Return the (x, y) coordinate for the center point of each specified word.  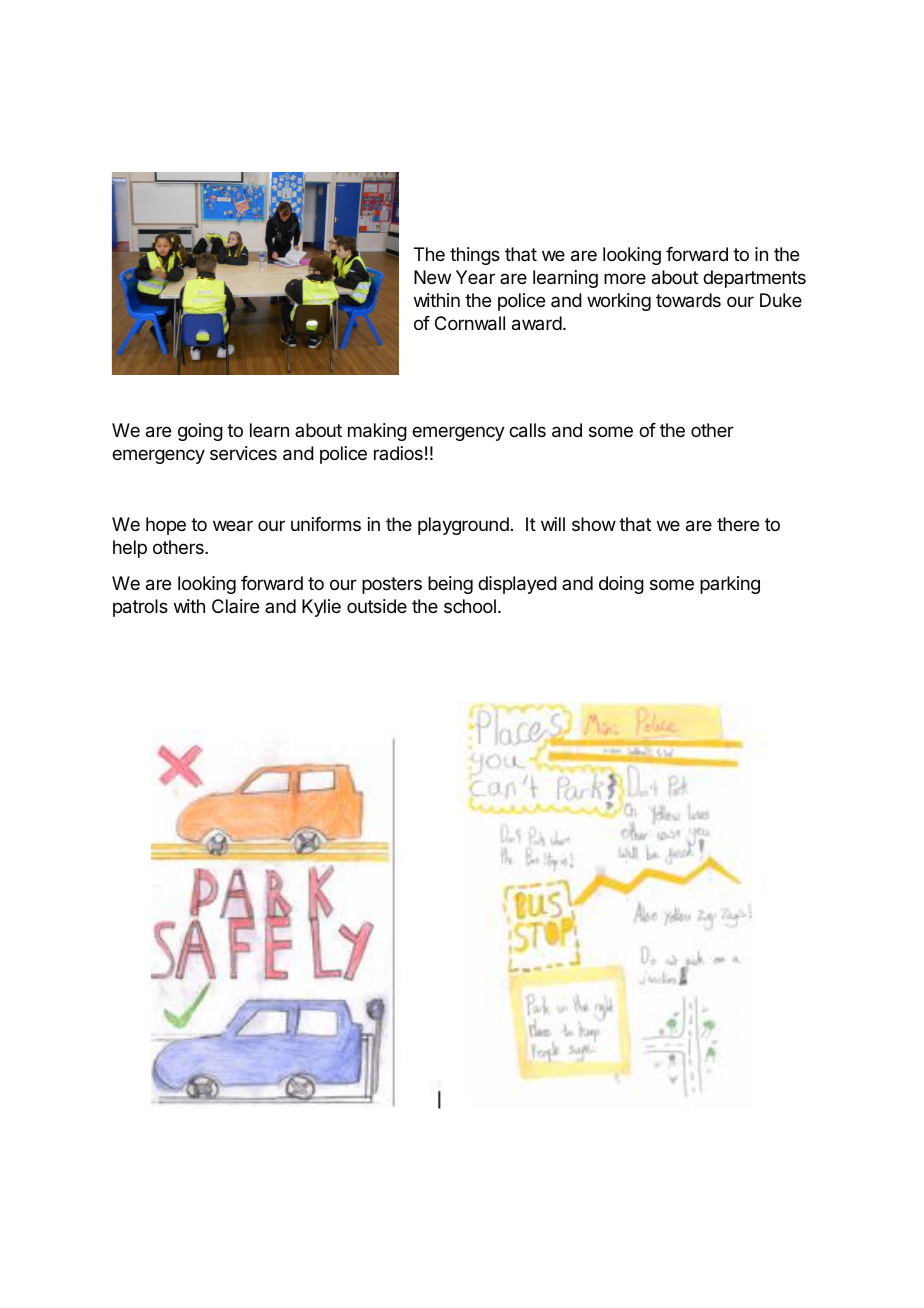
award (537, 323)
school (470, 606)
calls (527, 430)
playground (463, 526)
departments (754, 279)
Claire (235, 606)
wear (233, 525)
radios (398, 453)
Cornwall (470, 323)
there (738, 524)
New (432, 277)
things (475, 256)
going (200, 432)
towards (688, 300)
